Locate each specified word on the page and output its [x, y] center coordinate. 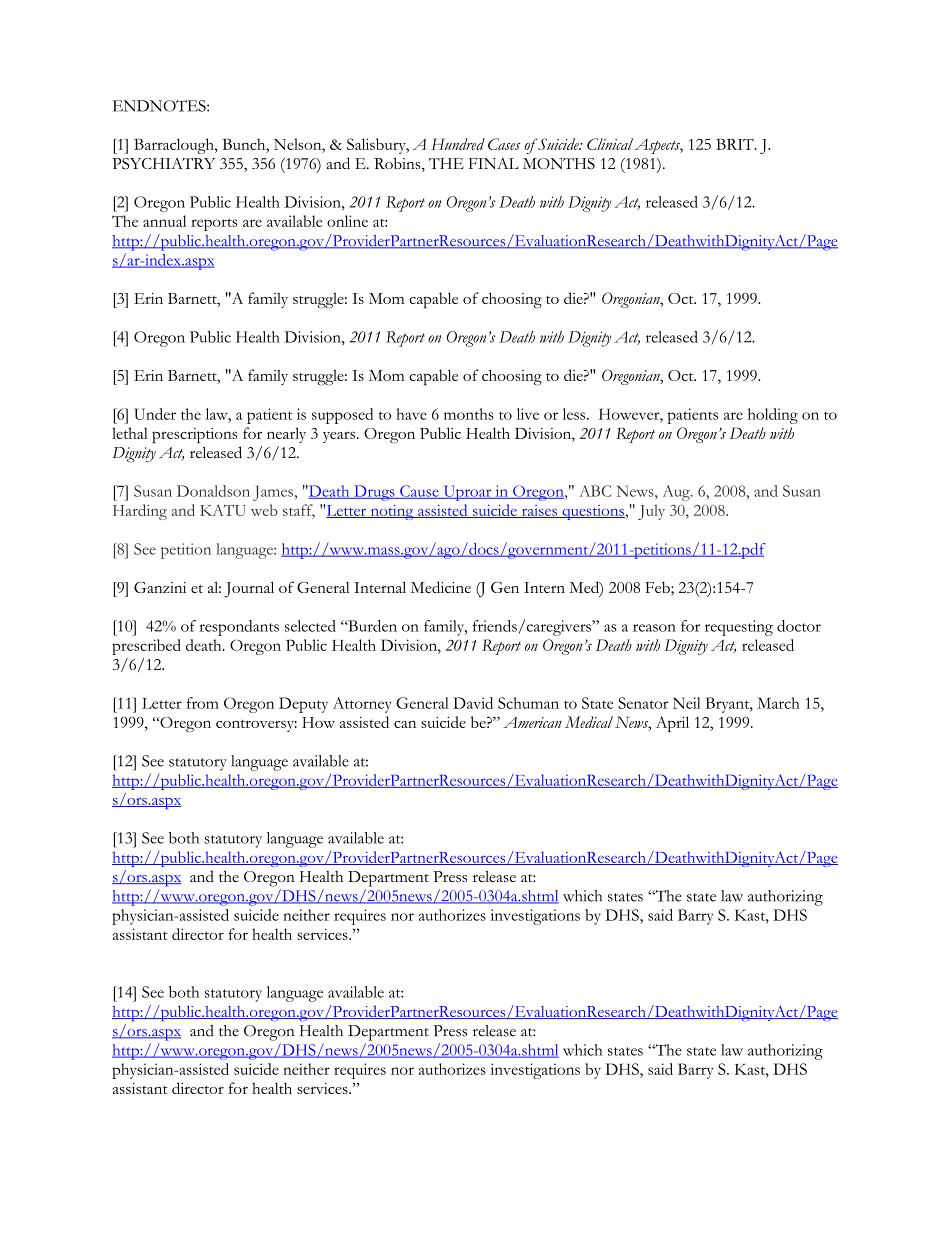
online [347, 221]
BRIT [736, 144]
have [411, 414]
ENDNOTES [160, 106]
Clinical [610, 144]
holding [773, 416]
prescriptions [194, 435]
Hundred [458, 144]
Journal [249, 589]
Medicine [441, 587]
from [203, 703]
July [651, 512]
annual [164, 221]
